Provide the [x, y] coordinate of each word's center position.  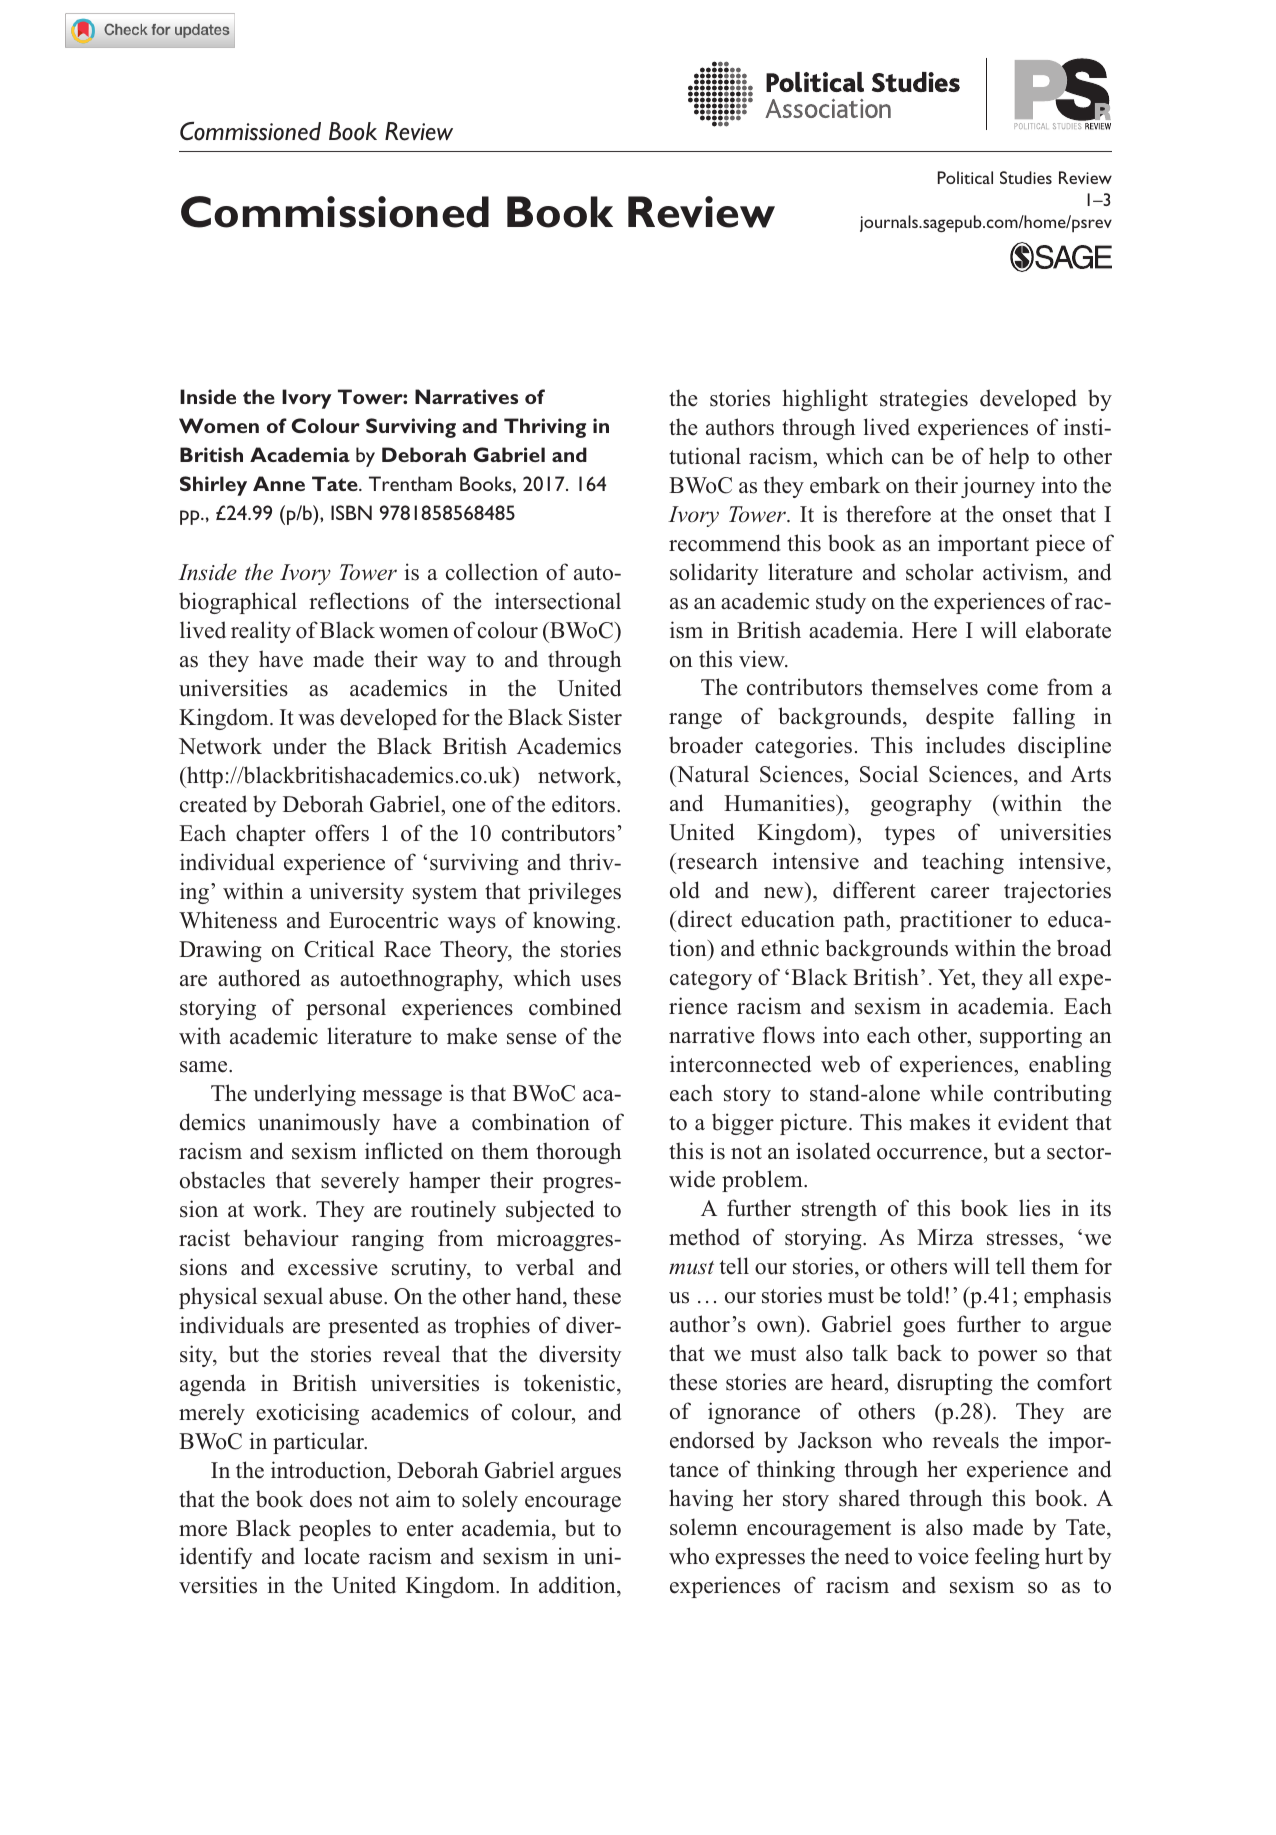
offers [342, 833]
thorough [578, 1153]
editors [585, 804]
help [1009, 458]
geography [921, 805]
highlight [825, 400]
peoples [335, 1530]
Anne [279, 483]
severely [360, 1182]
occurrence [929, 1154]
